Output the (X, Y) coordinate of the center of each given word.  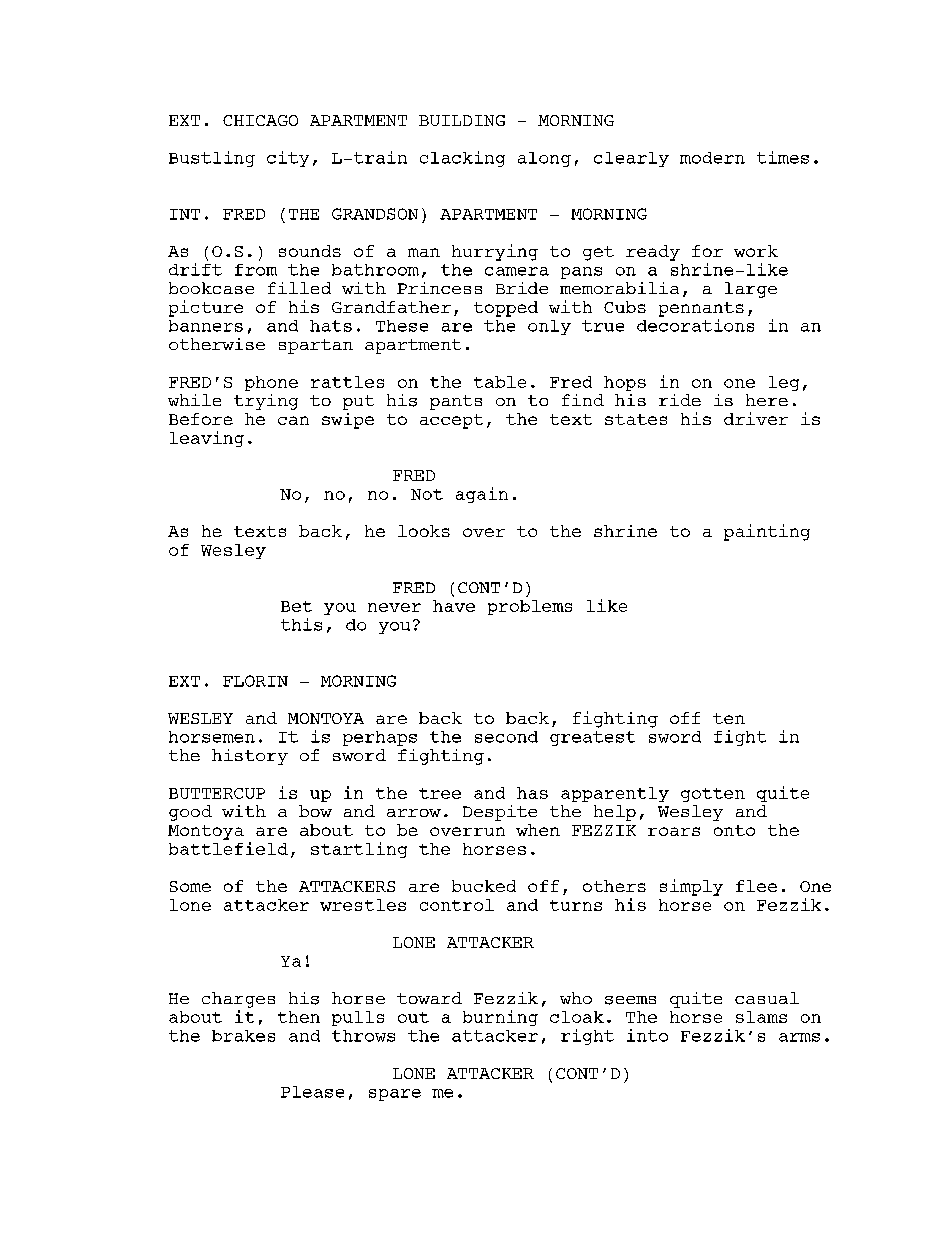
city (288, 159)
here (767, 400)
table (500, 382)
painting (767, 532)
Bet (296, 606)
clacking (462, 159)
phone (271, 383)
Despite (500, 813)
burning (500, 1018)
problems (530, 607)
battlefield (228, 848)
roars (674, 831)
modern (712, 158)
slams (761, 1017)
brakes (243, 1036)
